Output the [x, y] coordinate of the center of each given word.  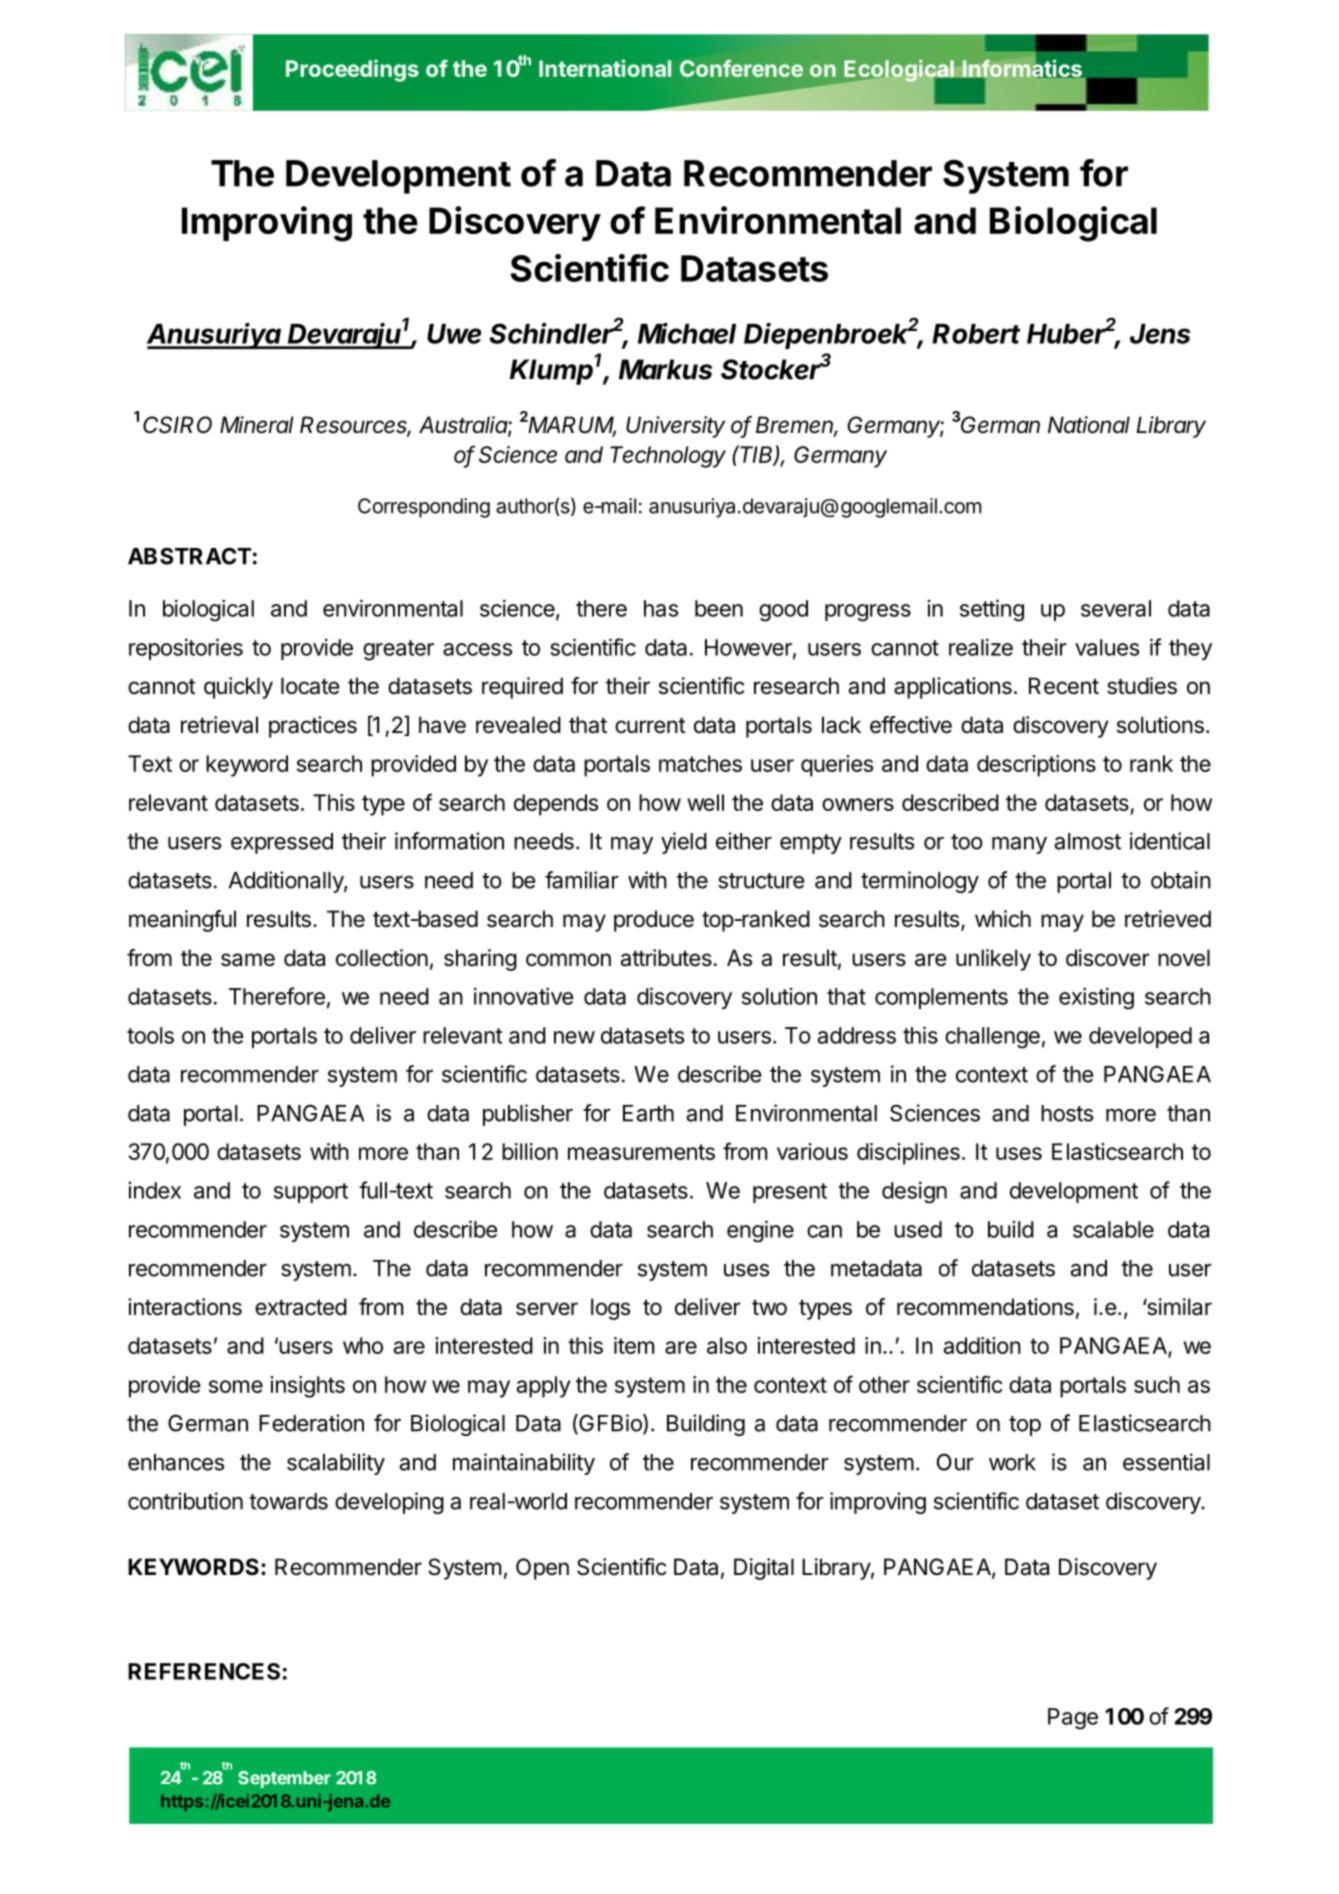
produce [654, 921]
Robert [976, 334]
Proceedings [352, 70]
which [1003, 919]
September [284, 1779]
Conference [741, 68]
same [248, 960]
